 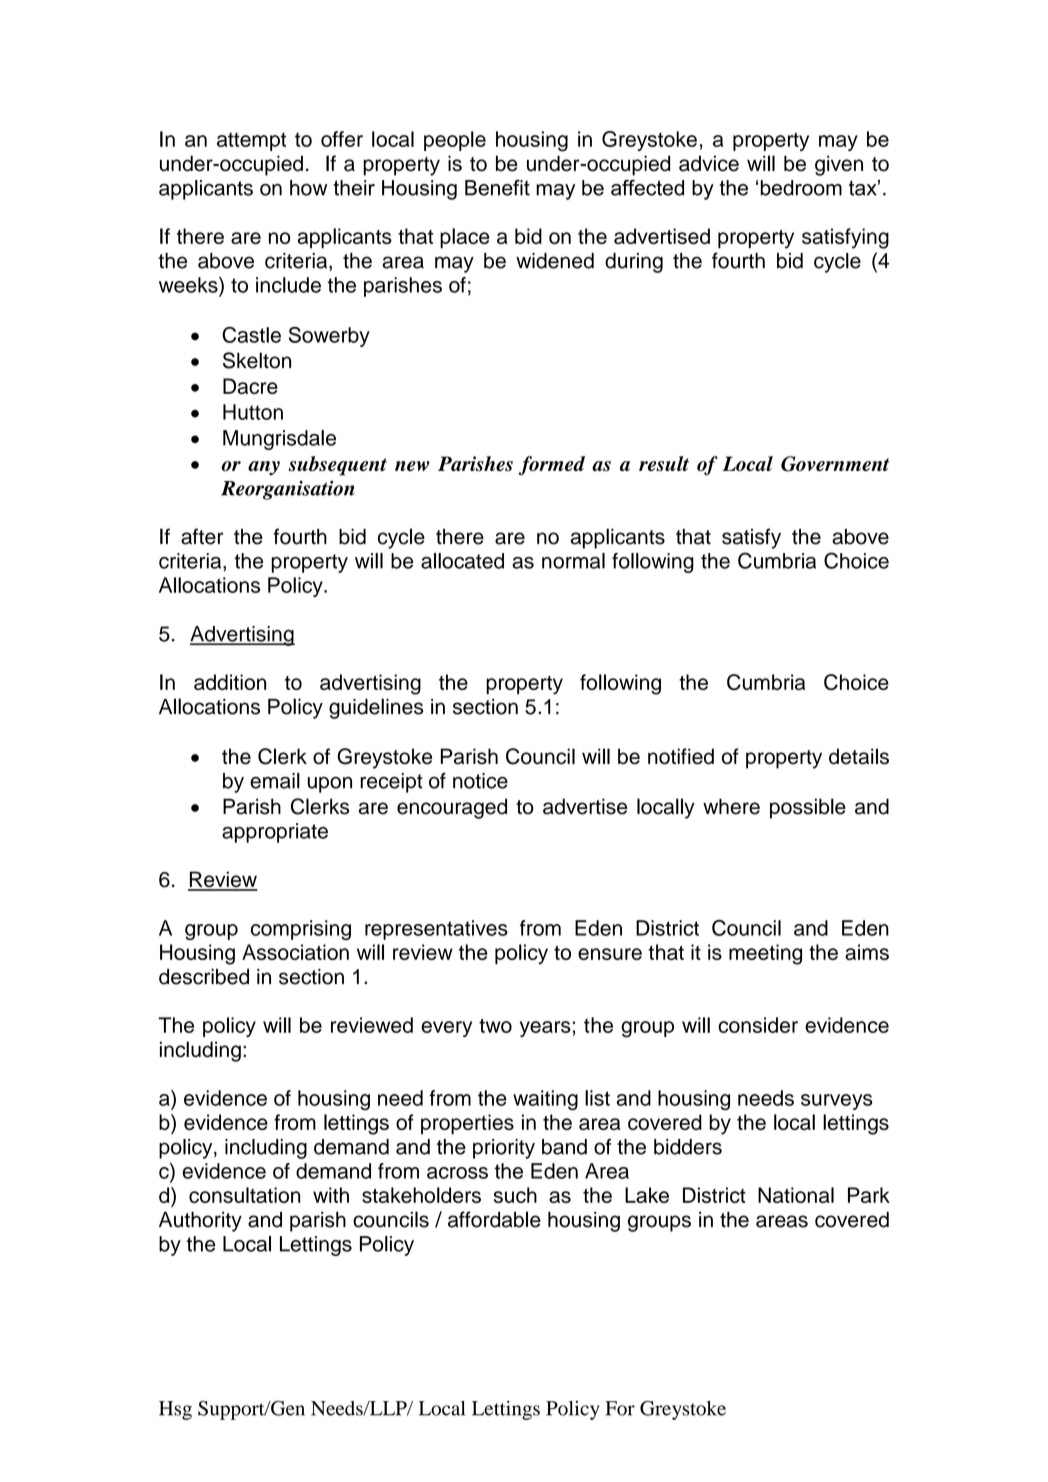 I want to click on bedroom, so click(x=801, y=188).
